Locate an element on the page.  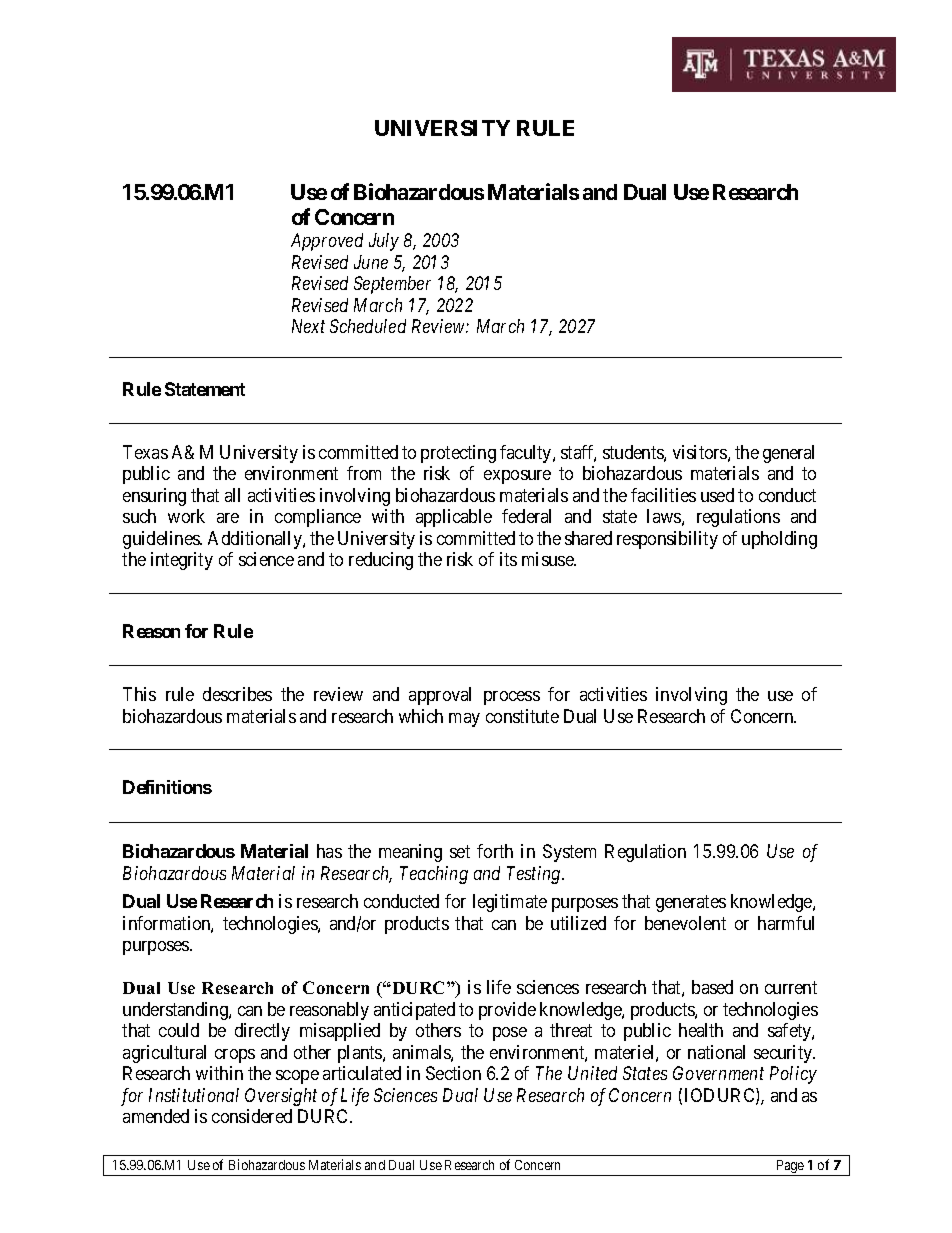
Section is located at coordinates (453, 1073).
